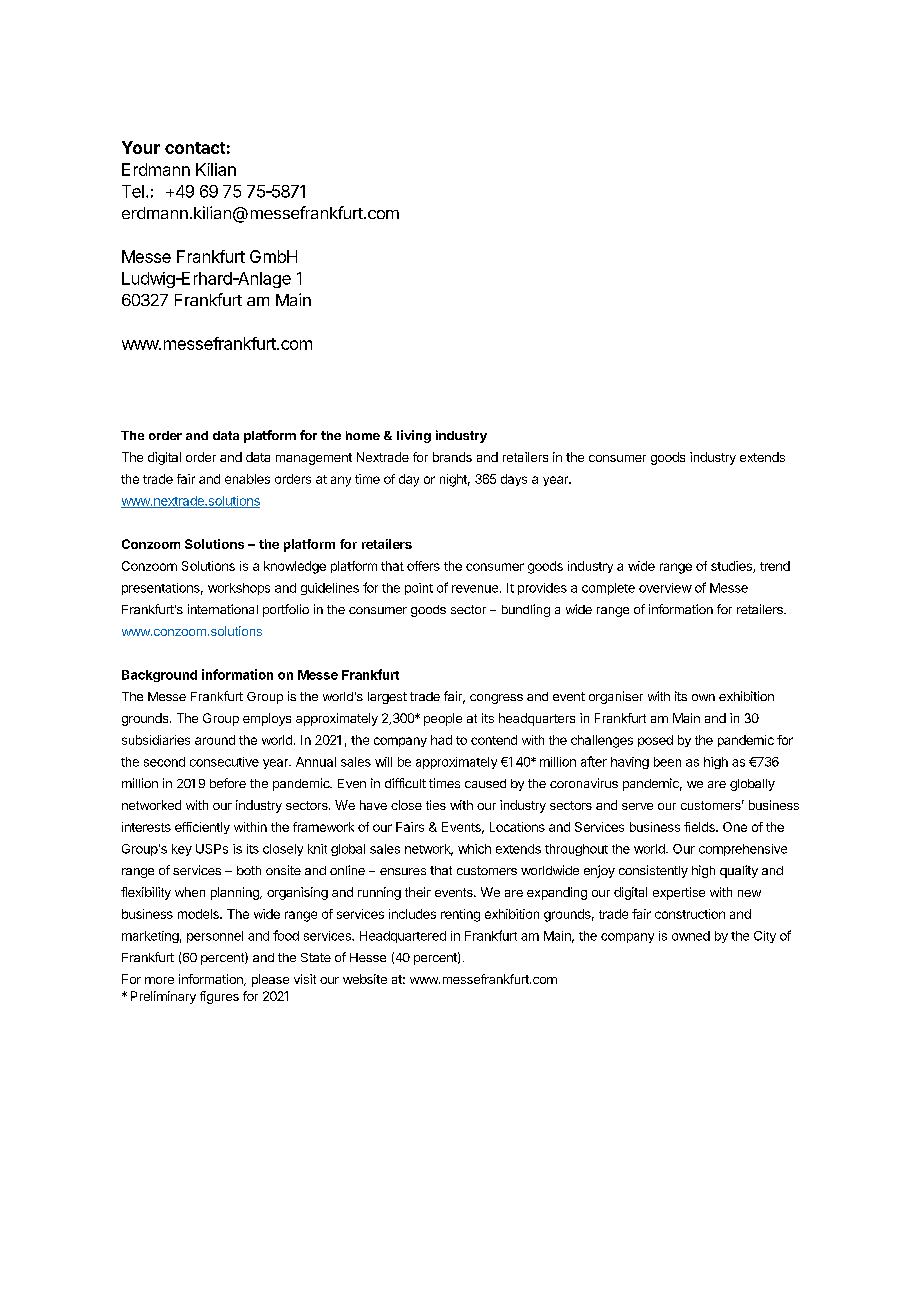 The image size is (924, 1308). I want to click on figures, so click(219, 997).
